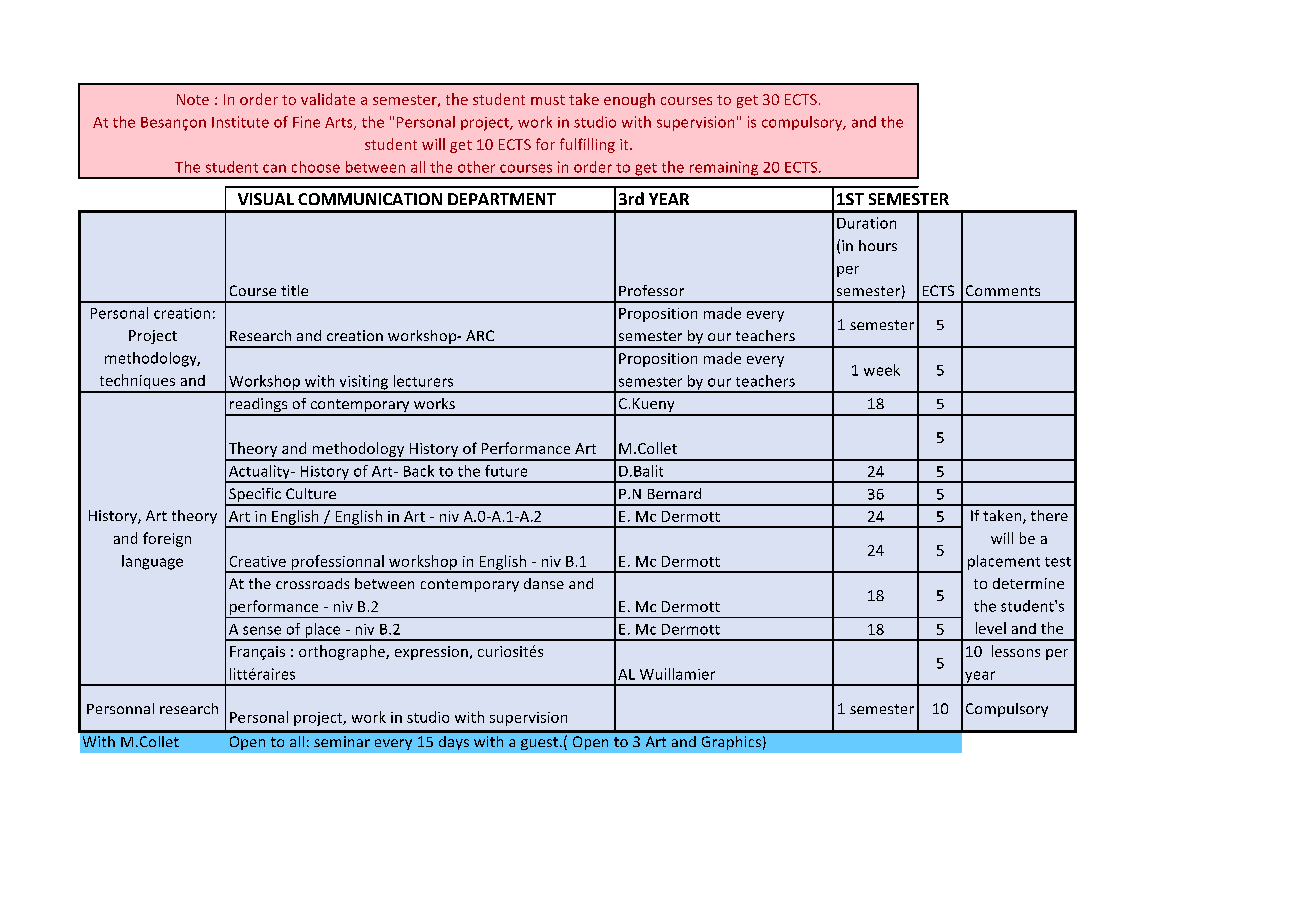  Describe the element at coordinates (651, 290) in the document. I see `Professor` at that location.
